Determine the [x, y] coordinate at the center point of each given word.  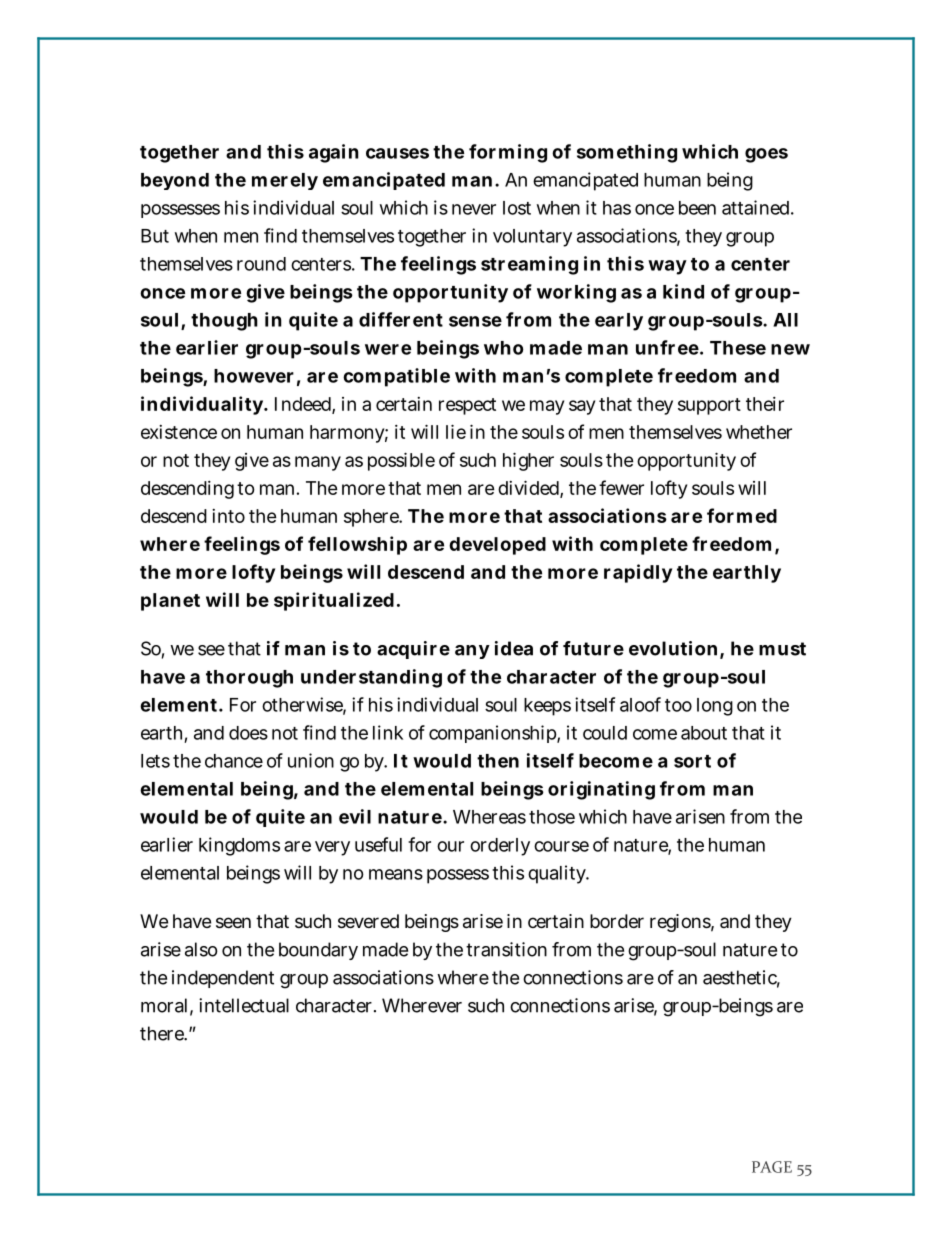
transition [506, 949]
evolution [675, 649]
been [697, 208]
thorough [249, 679]
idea [514, 648]
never [474, 209]
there [163, 1033]
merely [285, 181]
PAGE [772, 1167]
